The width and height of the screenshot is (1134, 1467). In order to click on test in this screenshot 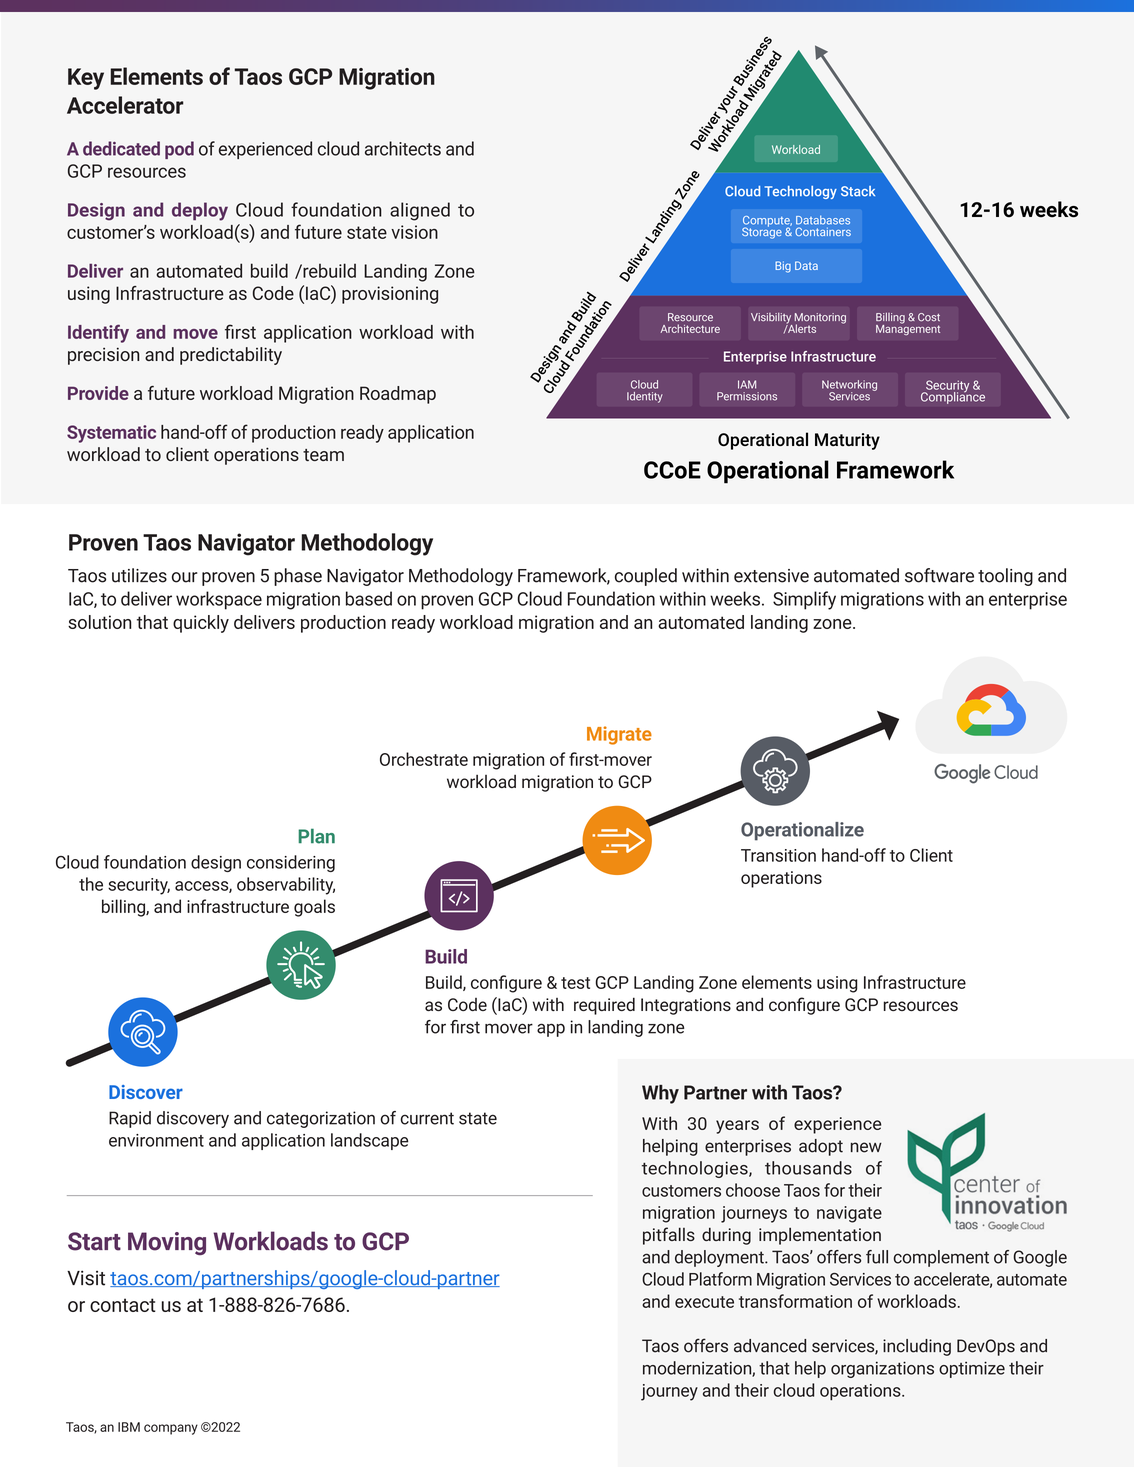, I will do `click(575, 983)`.
